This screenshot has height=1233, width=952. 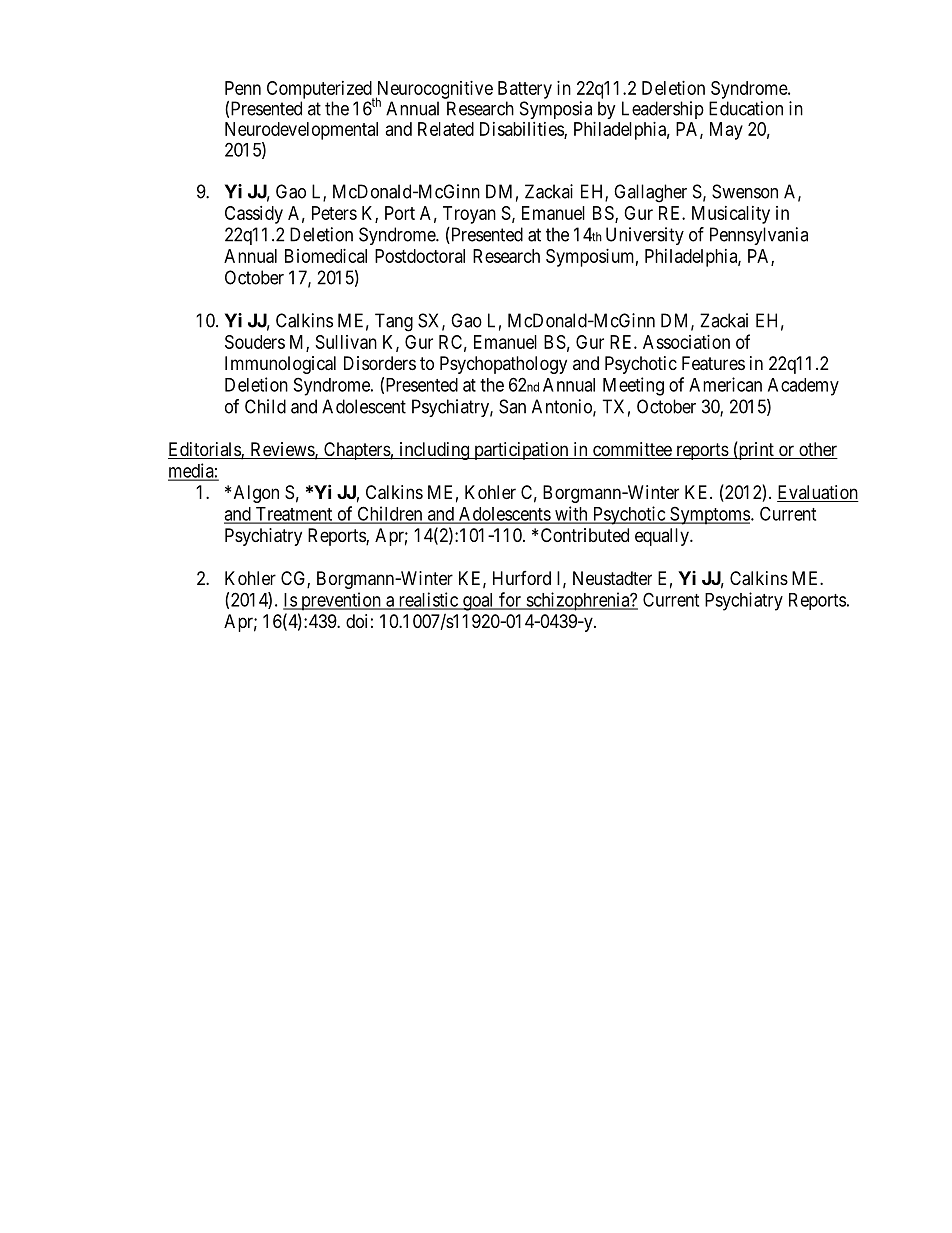 What do you see at coordinates (280, 365) in the screenshot?
I see `Immunological` at bounding box center [280, 365].
